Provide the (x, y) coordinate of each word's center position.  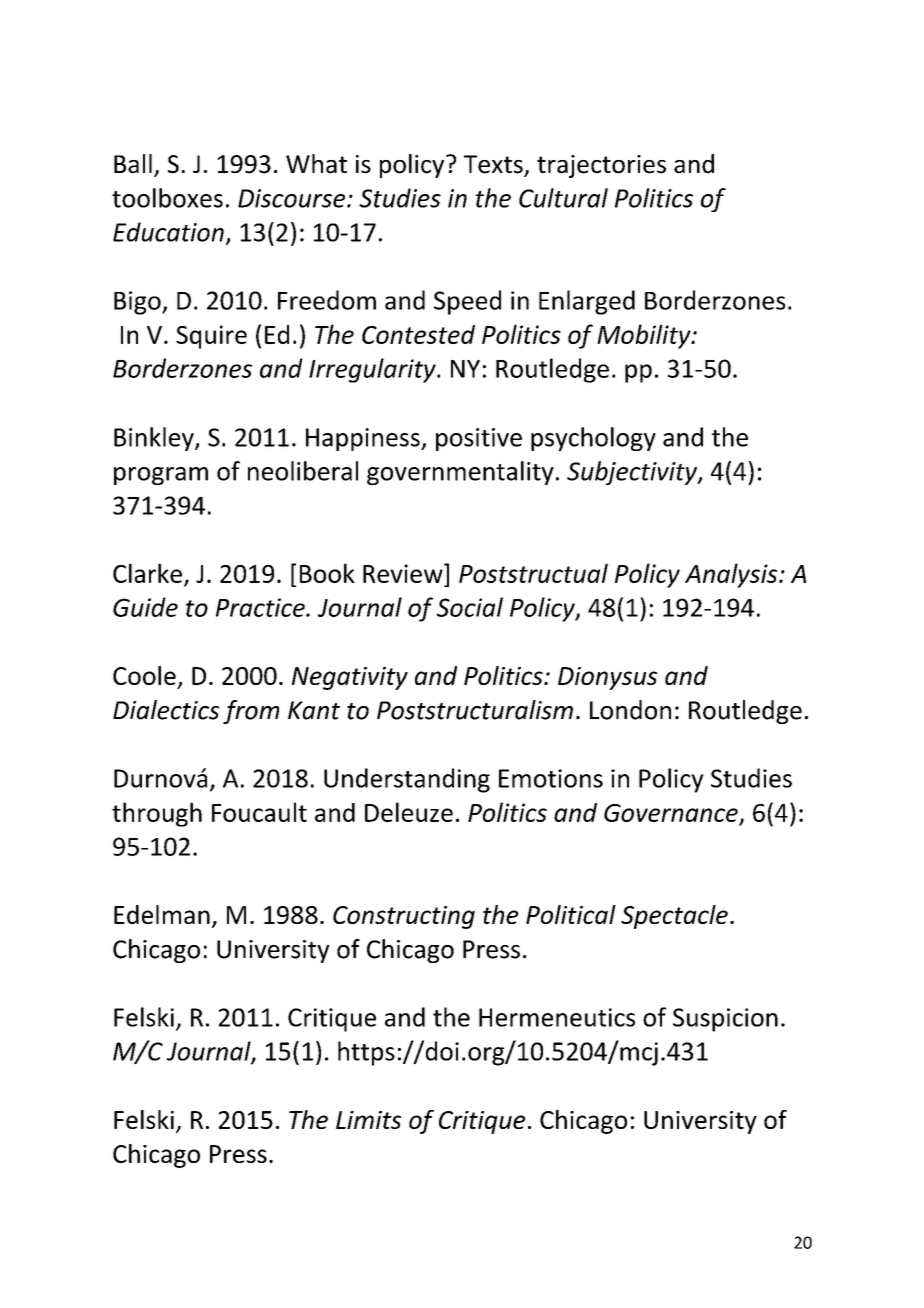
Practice (261, 607)
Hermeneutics (557, 1017)
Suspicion (725, 1020)
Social (470, 607)
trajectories (601, 166)
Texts (494, 165)
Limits (368, 1120)
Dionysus (607, 678)
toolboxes (167, 198)
